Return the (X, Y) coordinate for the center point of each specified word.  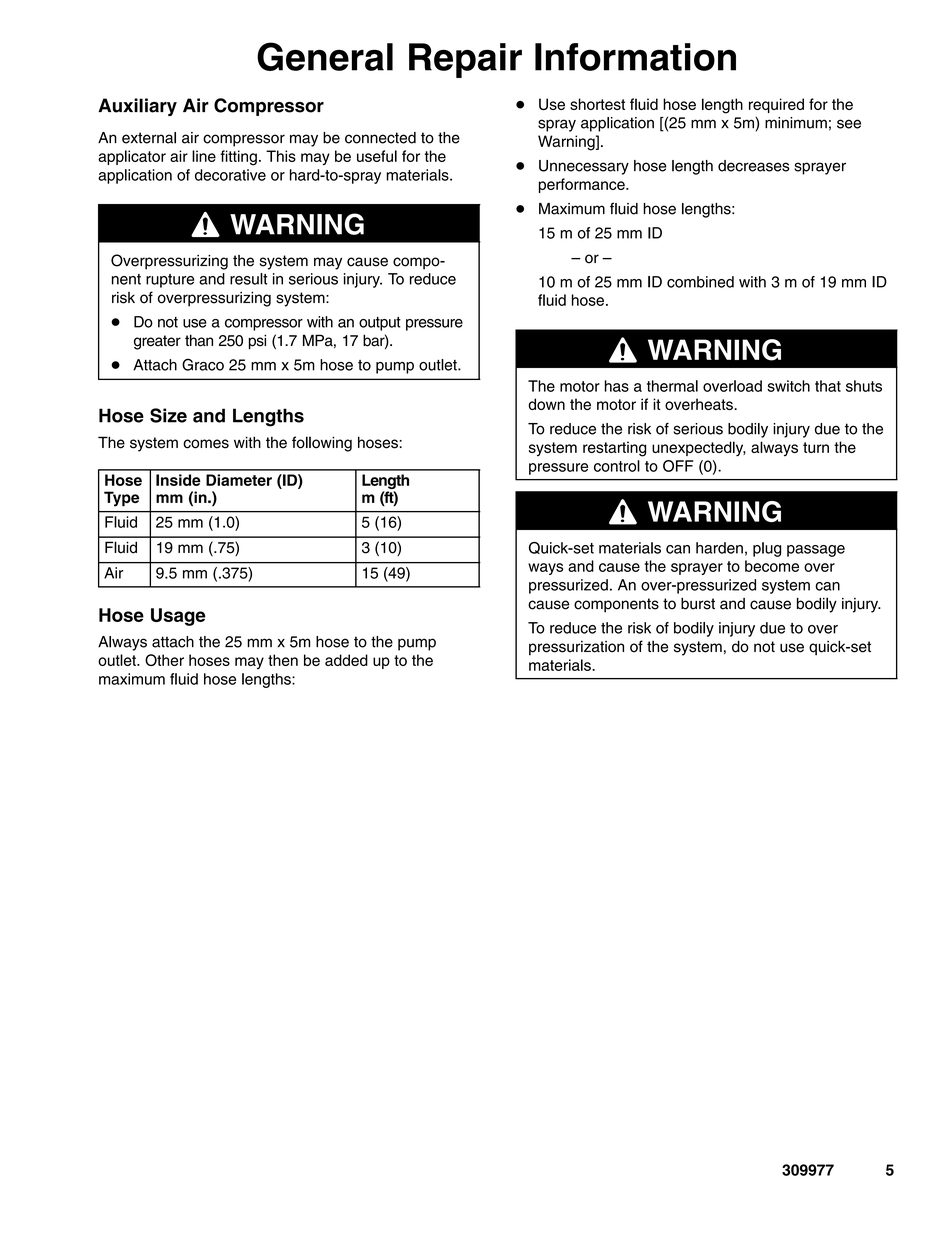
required (776, 105)
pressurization (576, 648)
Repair (465, 60)
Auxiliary (137, 107)
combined (700, 282)
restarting (614, 449)
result (248, 279)
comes (206, 444)
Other (164, 660)
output (380, 324)
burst (698, 604)
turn (816, 447)
